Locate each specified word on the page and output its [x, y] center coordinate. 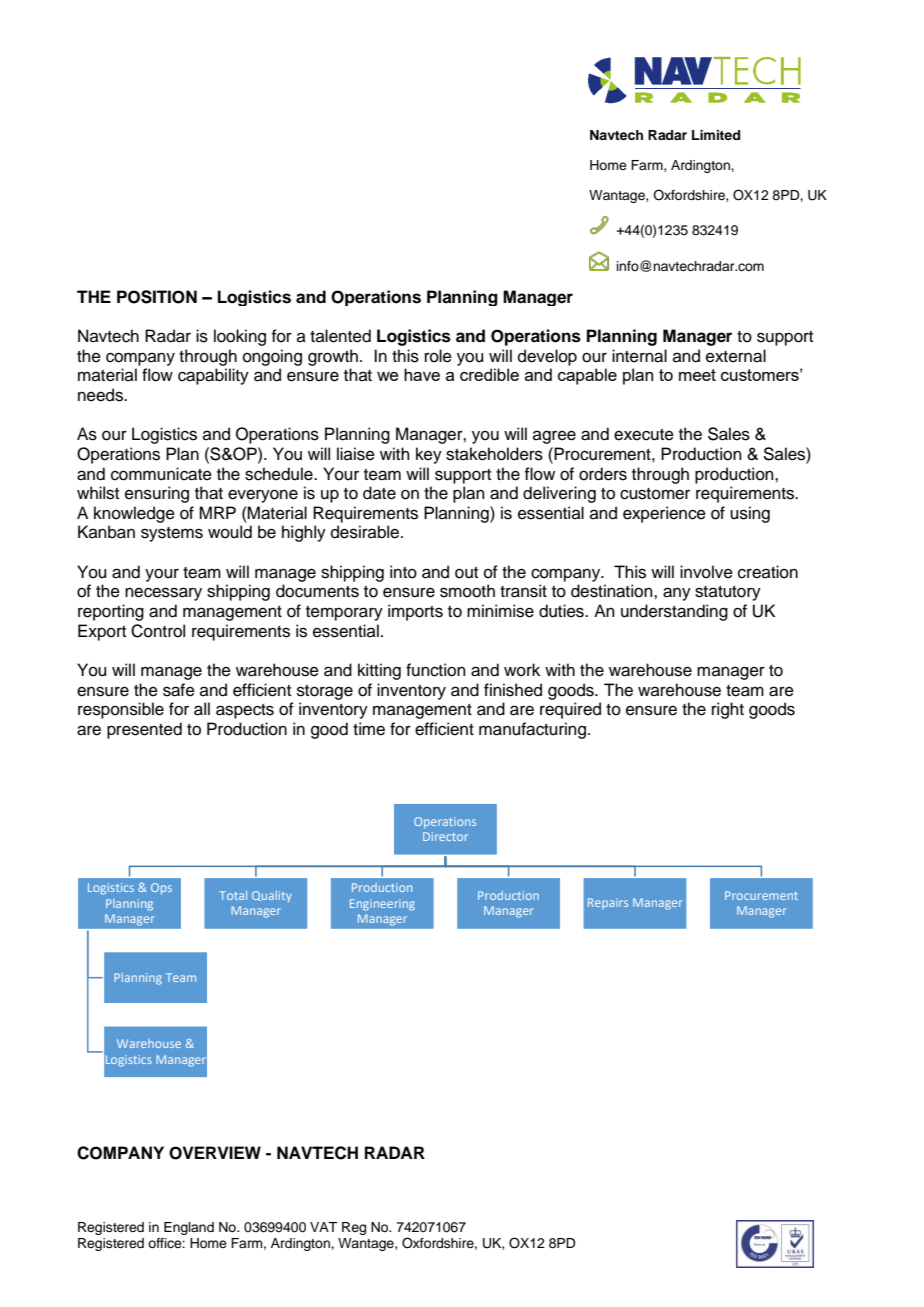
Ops [161, 888]
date [379, 493]
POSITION [157, 297]
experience [664, 514]
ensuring [157, 494]
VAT [323, 1227]
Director [445, 836]
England [189, 1228]
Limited [716, 135]
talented [340, 336]
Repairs [608, 903]
